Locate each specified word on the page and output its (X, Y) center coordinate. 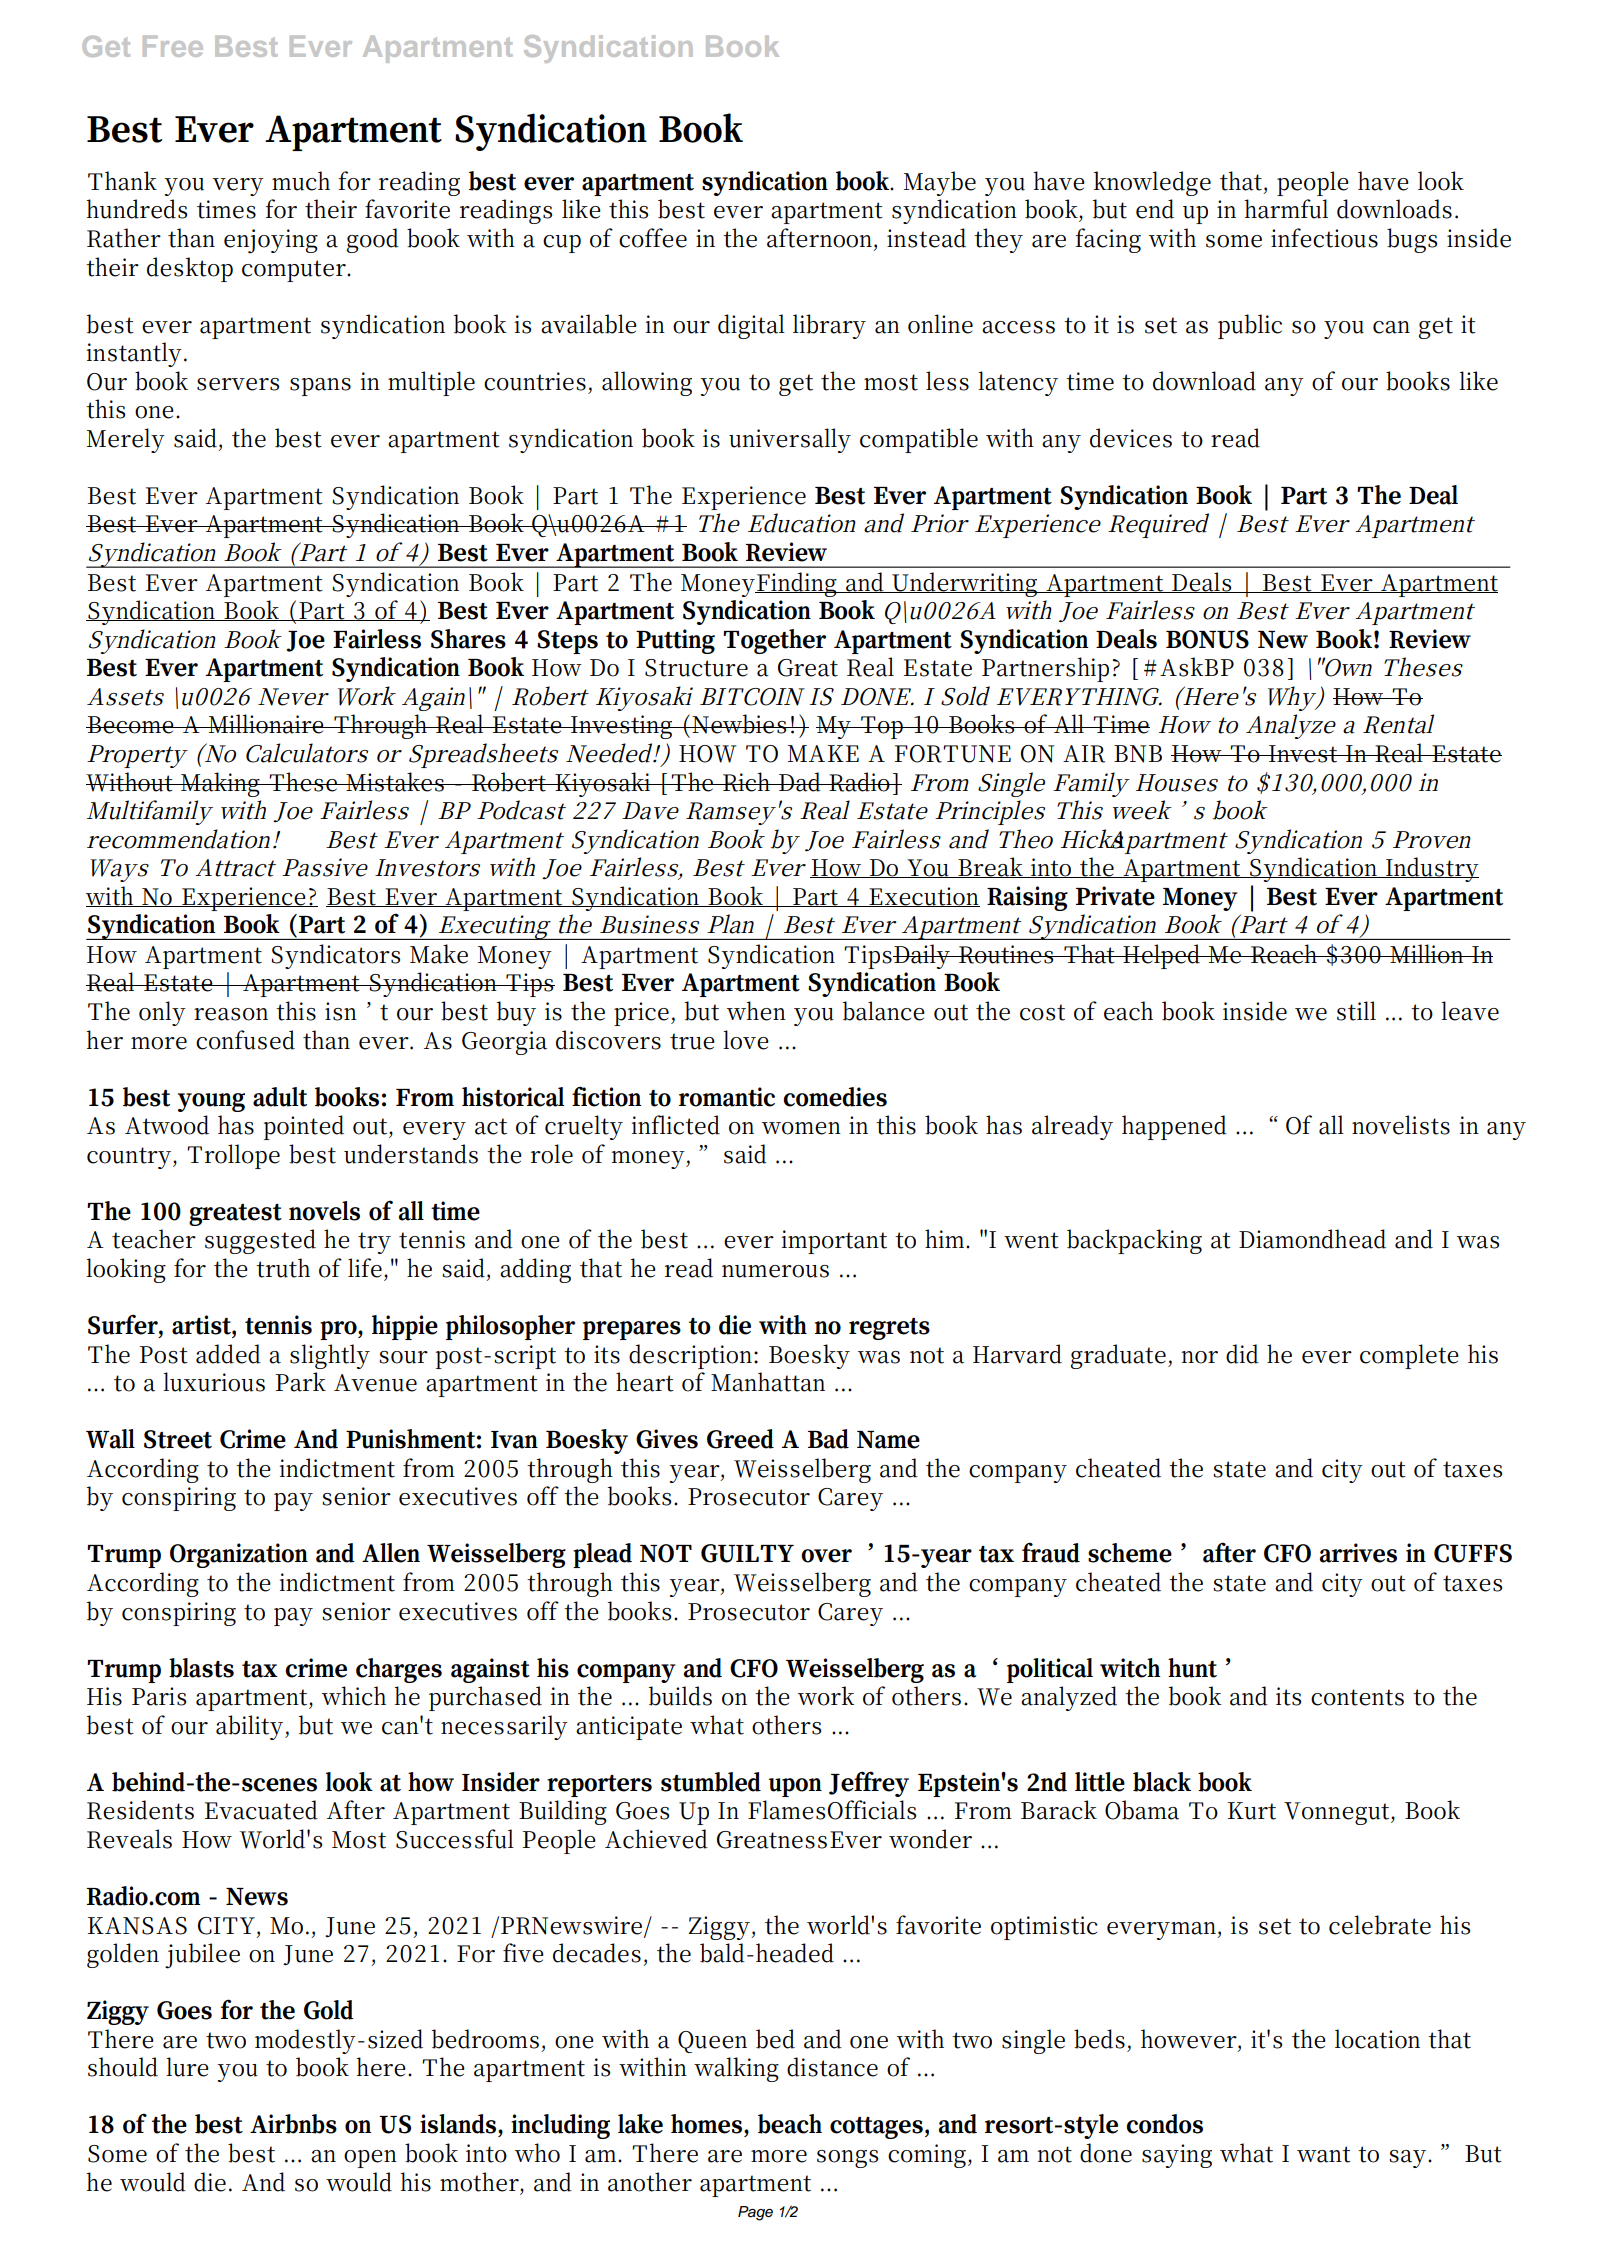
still (1356, 1011)
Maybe (940, 183)
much (301, 181)
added (228, 1354)
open (370, 2159)
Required (1158, 525)
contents (1357, 1697)
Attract (235, 868)
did (1242, 1354)
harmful (1286, 209)
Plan (730, 924)
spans (320, 387)
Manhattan (768, 1382)
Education (802, 523)
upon (795, 1787)
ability (249, 1727)
